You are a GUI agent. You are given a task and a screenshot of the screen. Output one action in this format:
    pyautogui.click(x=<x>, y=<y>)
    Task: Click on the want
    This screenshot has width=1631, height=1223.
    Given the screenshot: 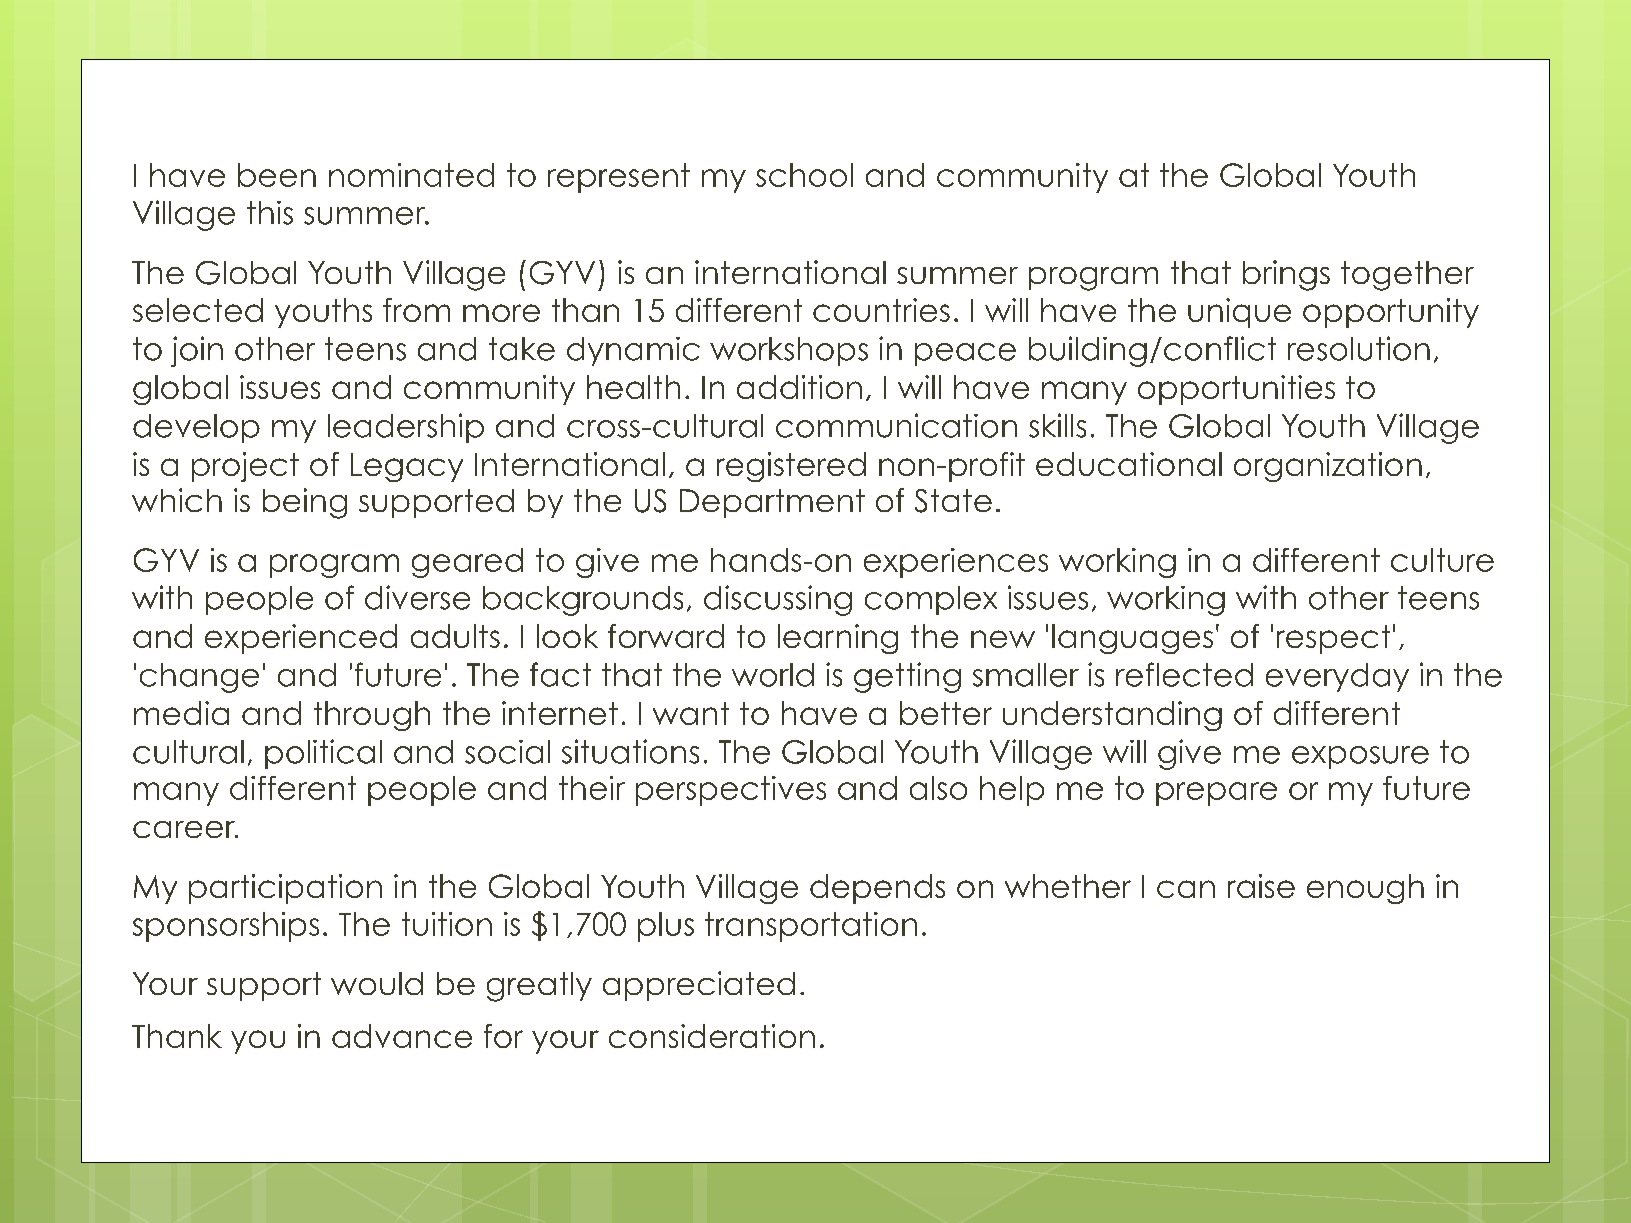 What is the action you would take?
    pyautogui.click(x=691, y=713)
